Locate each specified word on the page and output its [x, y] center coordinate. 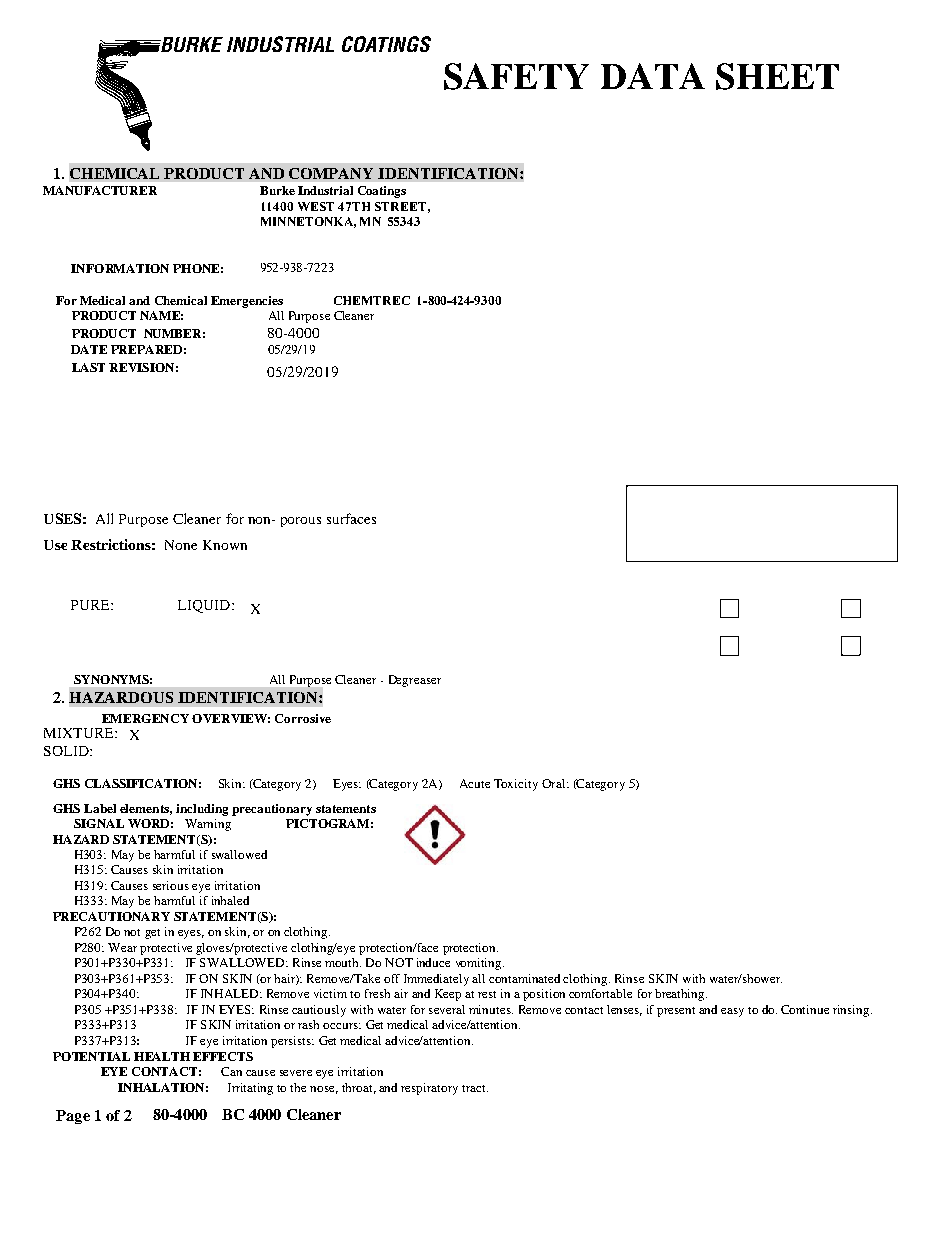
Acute [475, 783]
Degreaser [415, 681]
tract [475, 1088]
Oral [555, 783]
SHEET [777, 76]
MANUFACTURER [100, 190]
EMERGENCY [145, 718]
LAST [88, 367]
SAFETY [516, 76]
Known [225, 545]
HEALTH [162, 1056]
